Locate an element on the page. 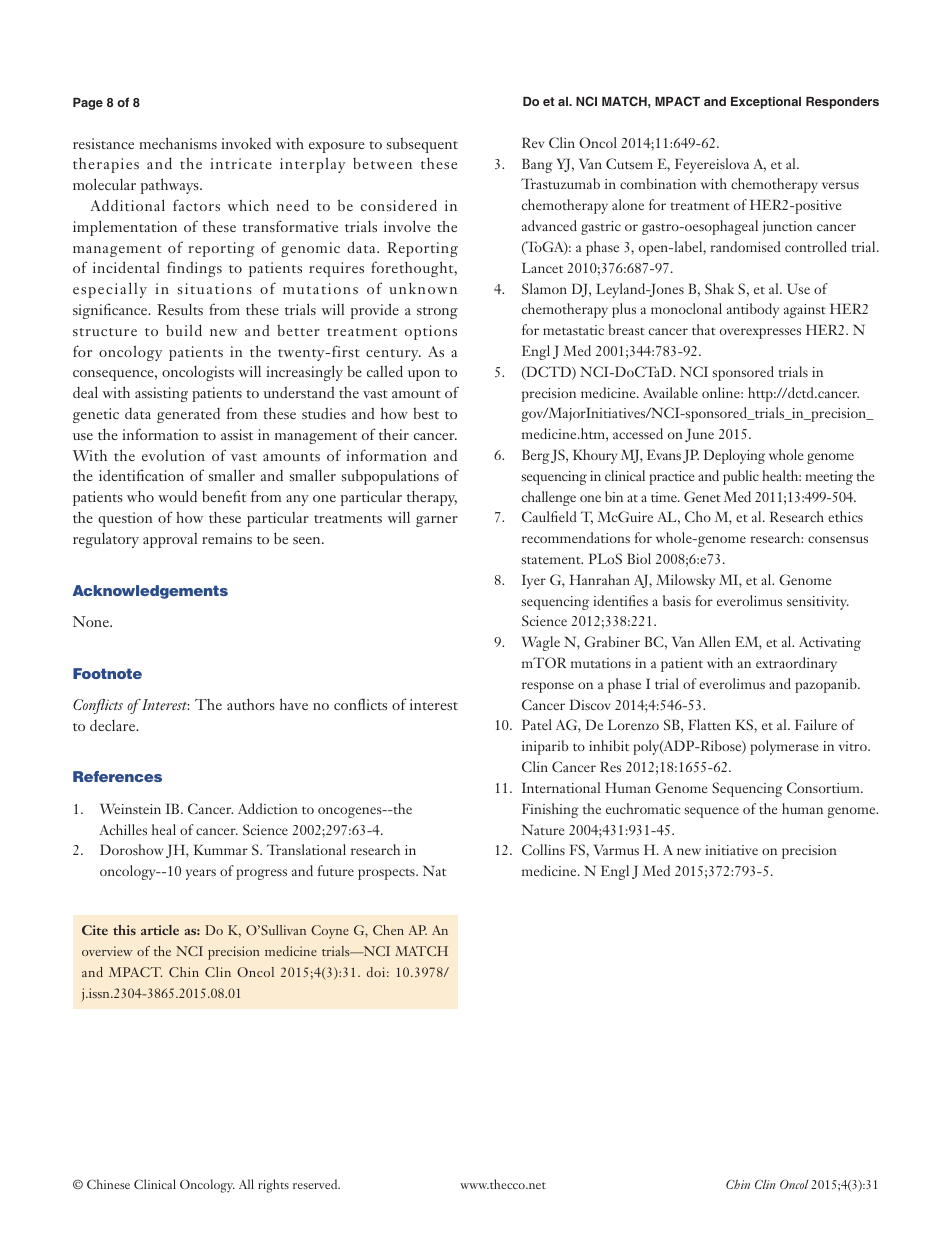 The width and height of the document is (952, 1247). article is located at coordinates (160, 930).
